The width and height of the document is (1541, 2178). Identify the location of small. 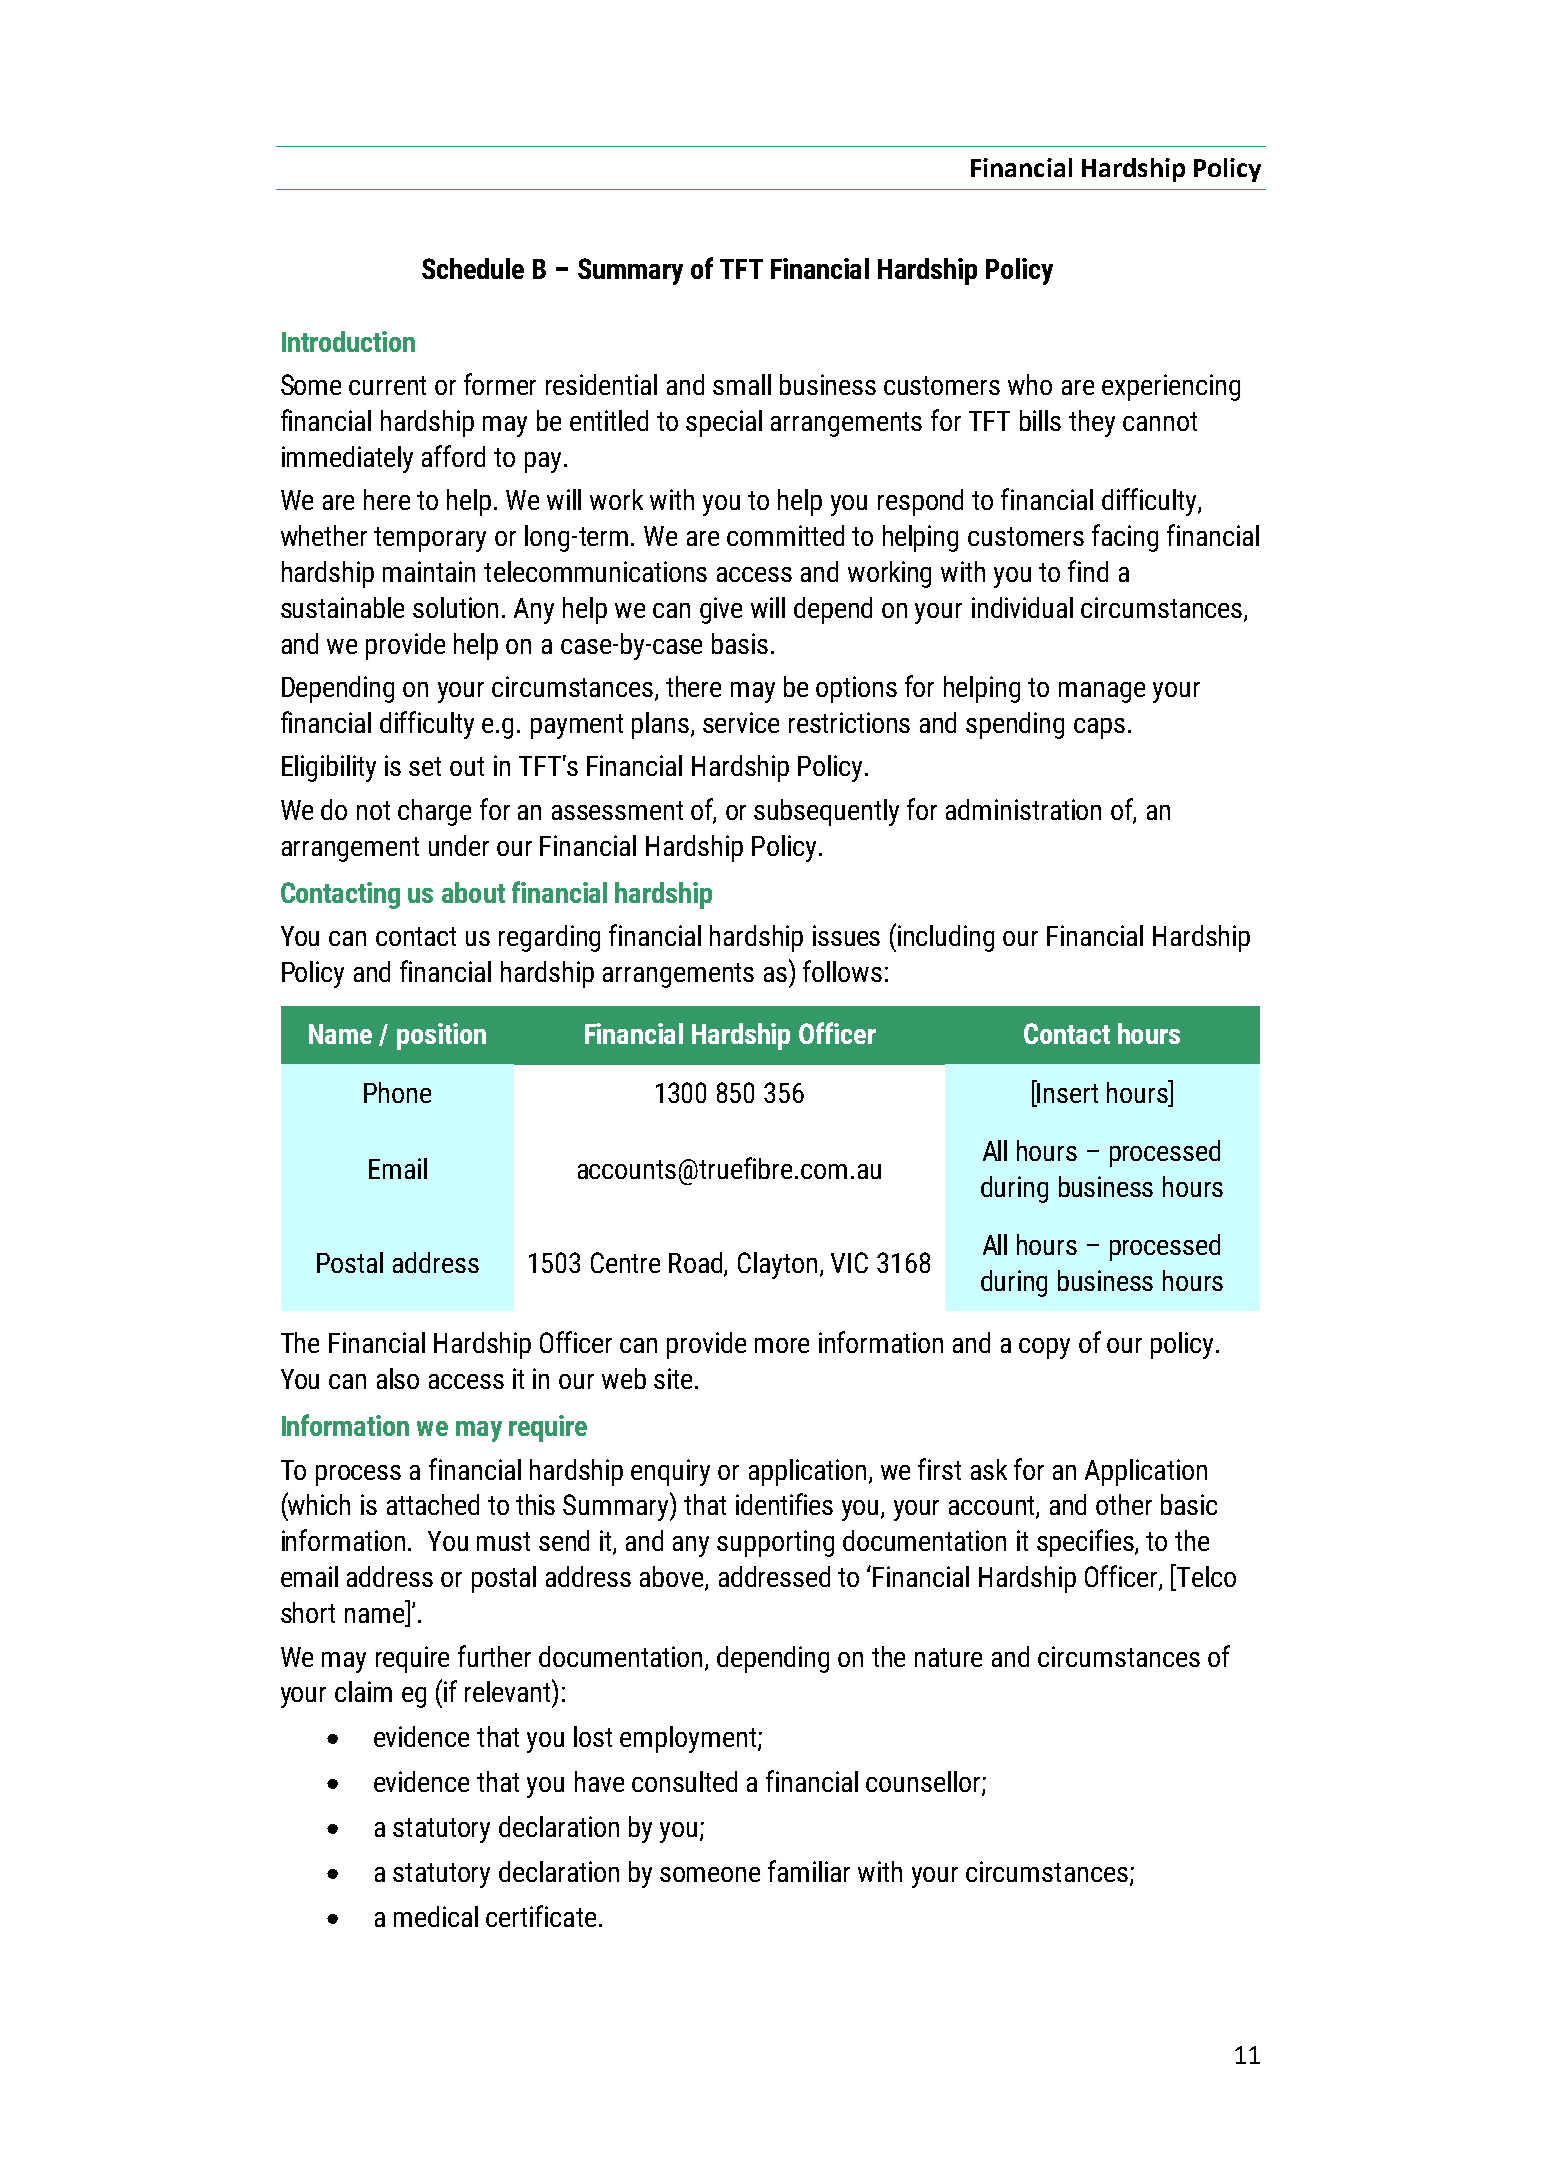
(742, 384).
